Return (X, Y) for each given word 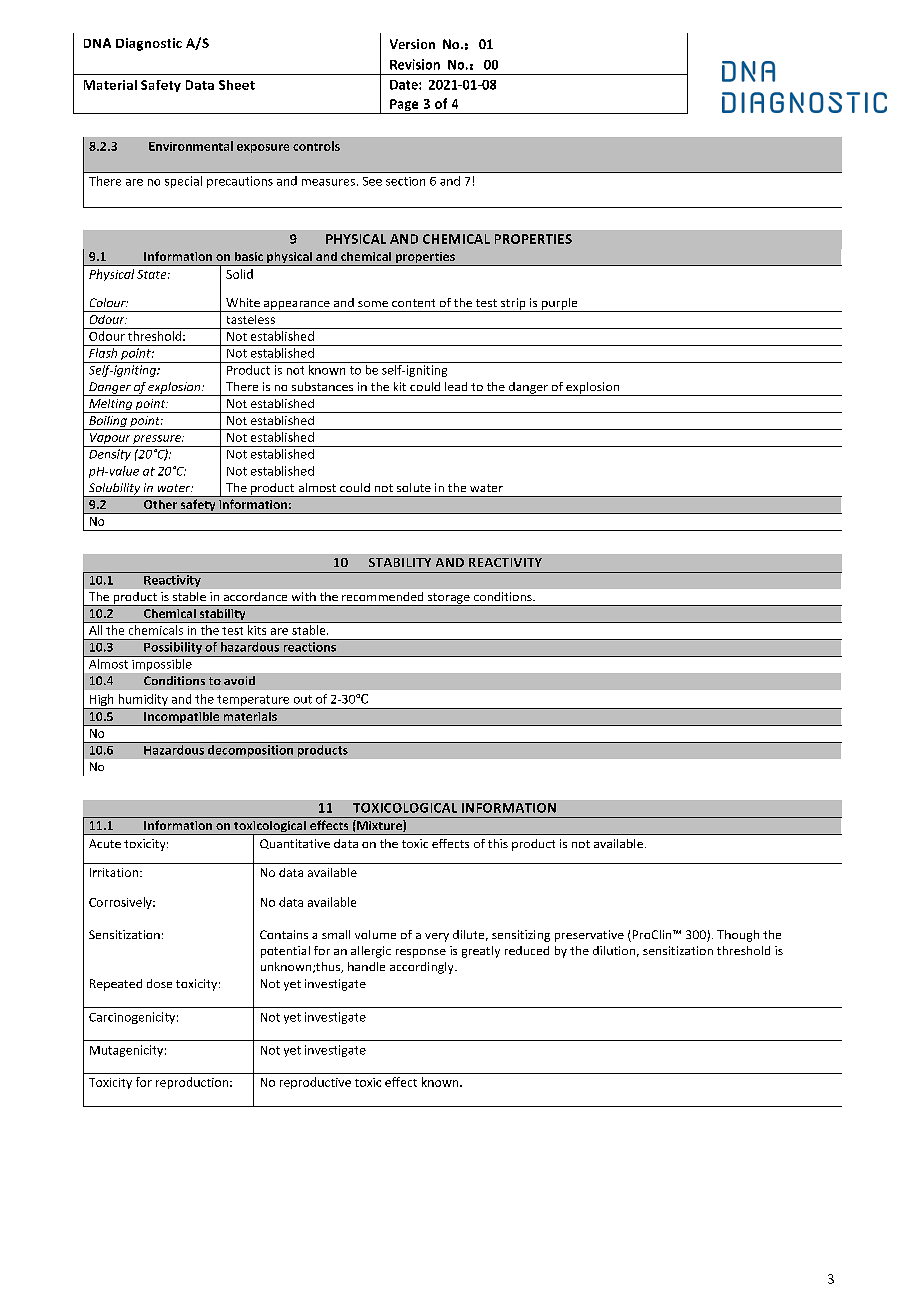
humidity (143, 701)
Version (412, 44)
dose (159, 983)
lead (456, 386)
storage (449, 599)
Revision (415, 64)
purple (560, 305)
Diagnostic (149, 44)
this (498, 843)
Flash (103, 351)
